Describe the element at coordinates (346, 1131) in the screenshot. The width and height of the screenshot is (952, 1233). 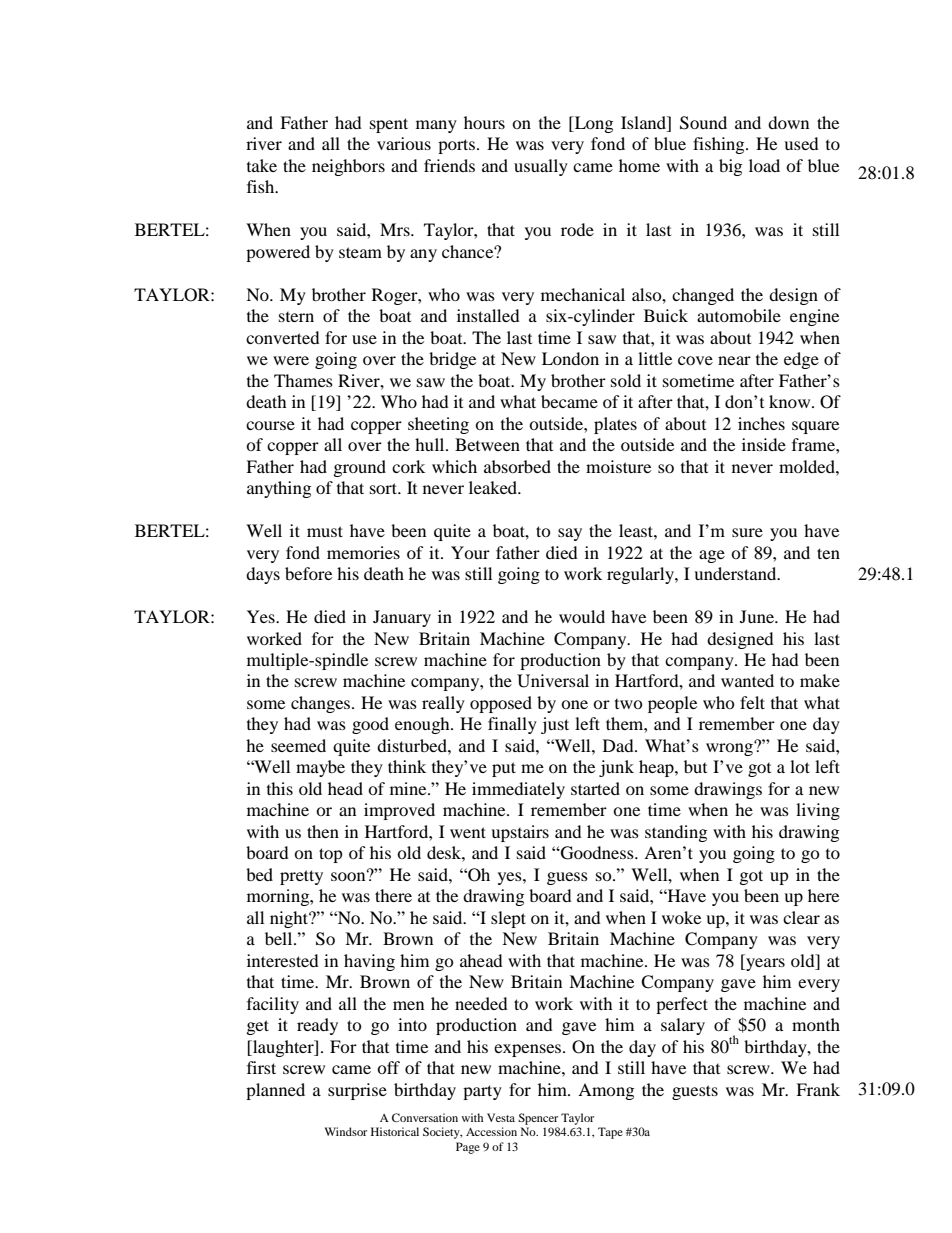
I see `Windsor` at that location.
